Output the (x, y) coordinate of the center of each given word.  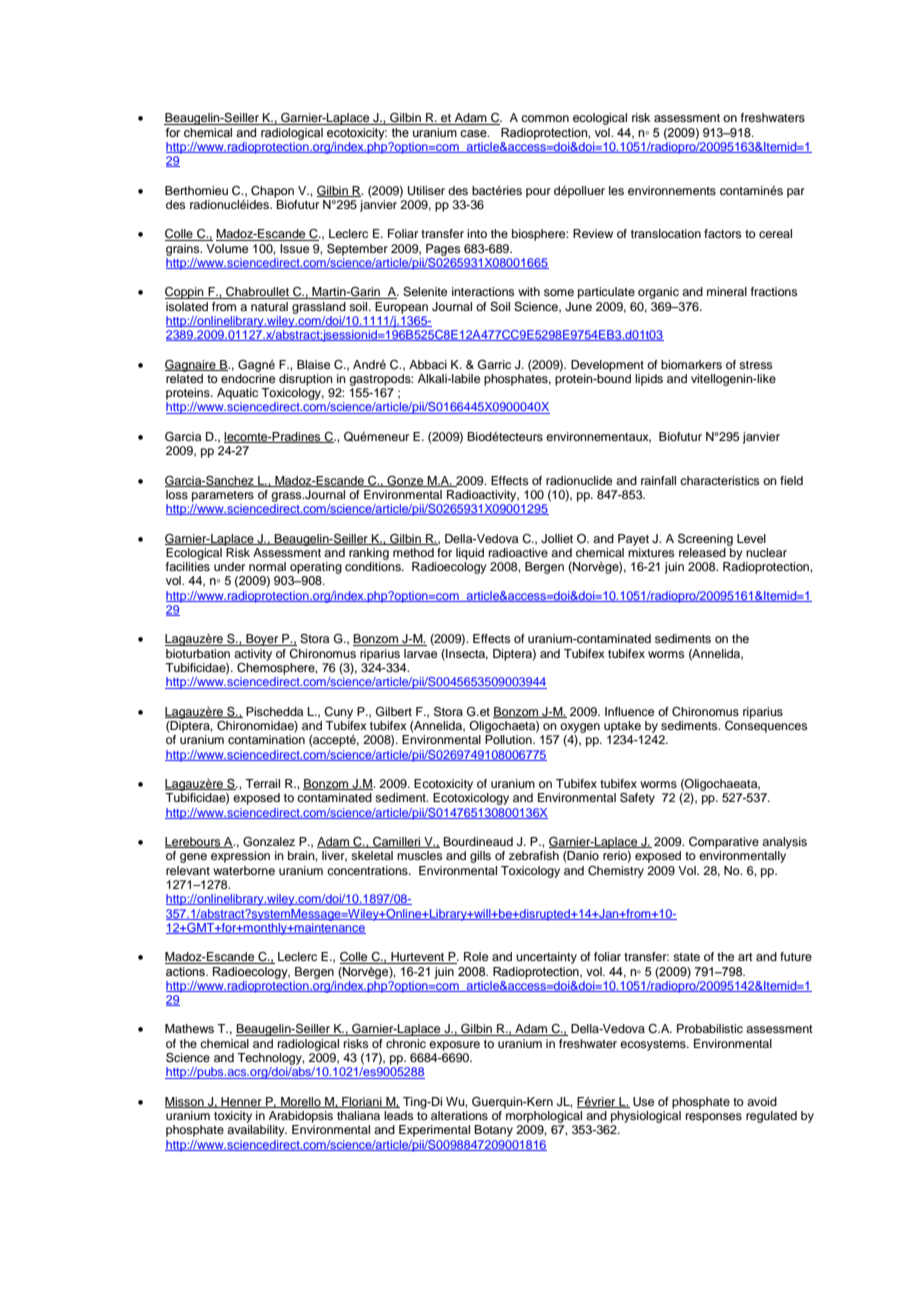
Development (607, 366)
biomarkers (691, 364)
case (474, 133)
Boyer (262, 640)
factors (722, 233)
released (702, 552)
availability (257, 1131)
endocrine (248, 377)
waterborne (244, 870)
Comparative (724, 843)
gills (480, 857)
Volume (227, 248)
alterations (459, 1115)
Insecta (466, 654)
